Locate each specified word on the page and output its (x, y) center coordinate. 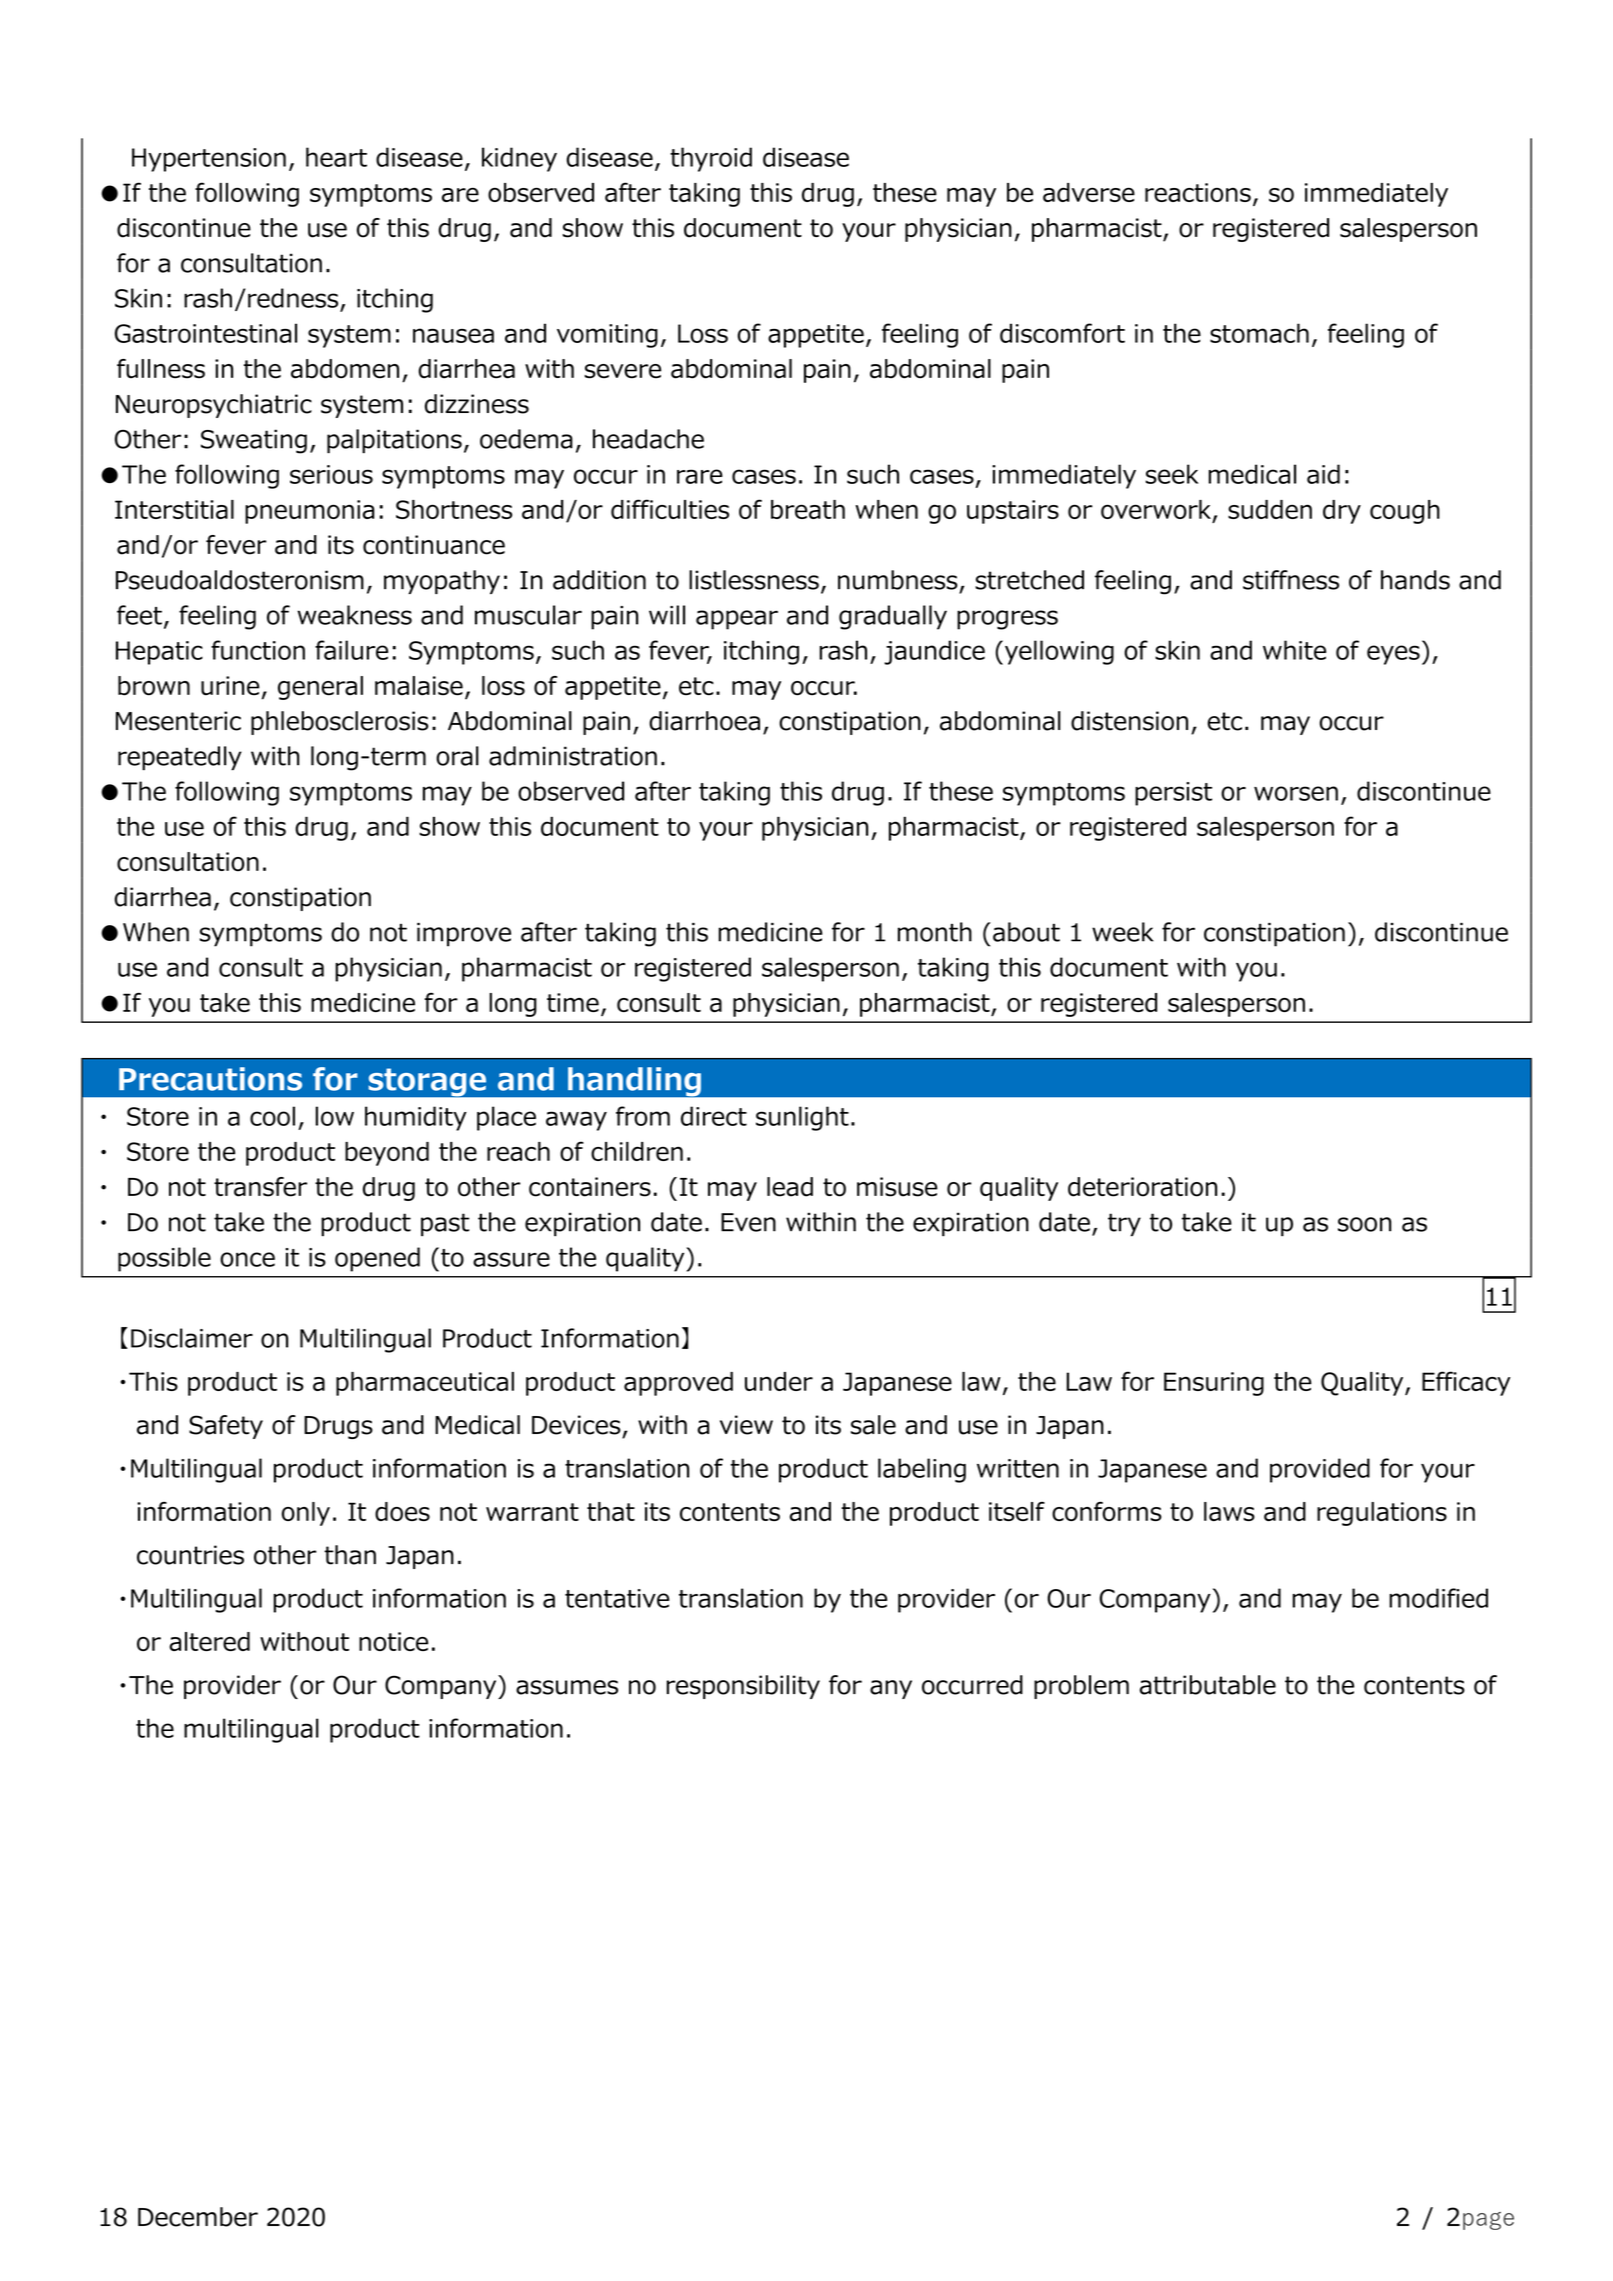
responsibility (743, 1687)
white (1294, 650)
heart (336, 157)
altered (209, 1641)
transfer (260, 1187)
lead (790, 1187)
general (320, 688)
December (198, 2217)
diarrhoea (704, 721)
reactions (1198, 192)
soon (1365, 1224)
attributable (1208, 1685)
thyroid (711, 159)
